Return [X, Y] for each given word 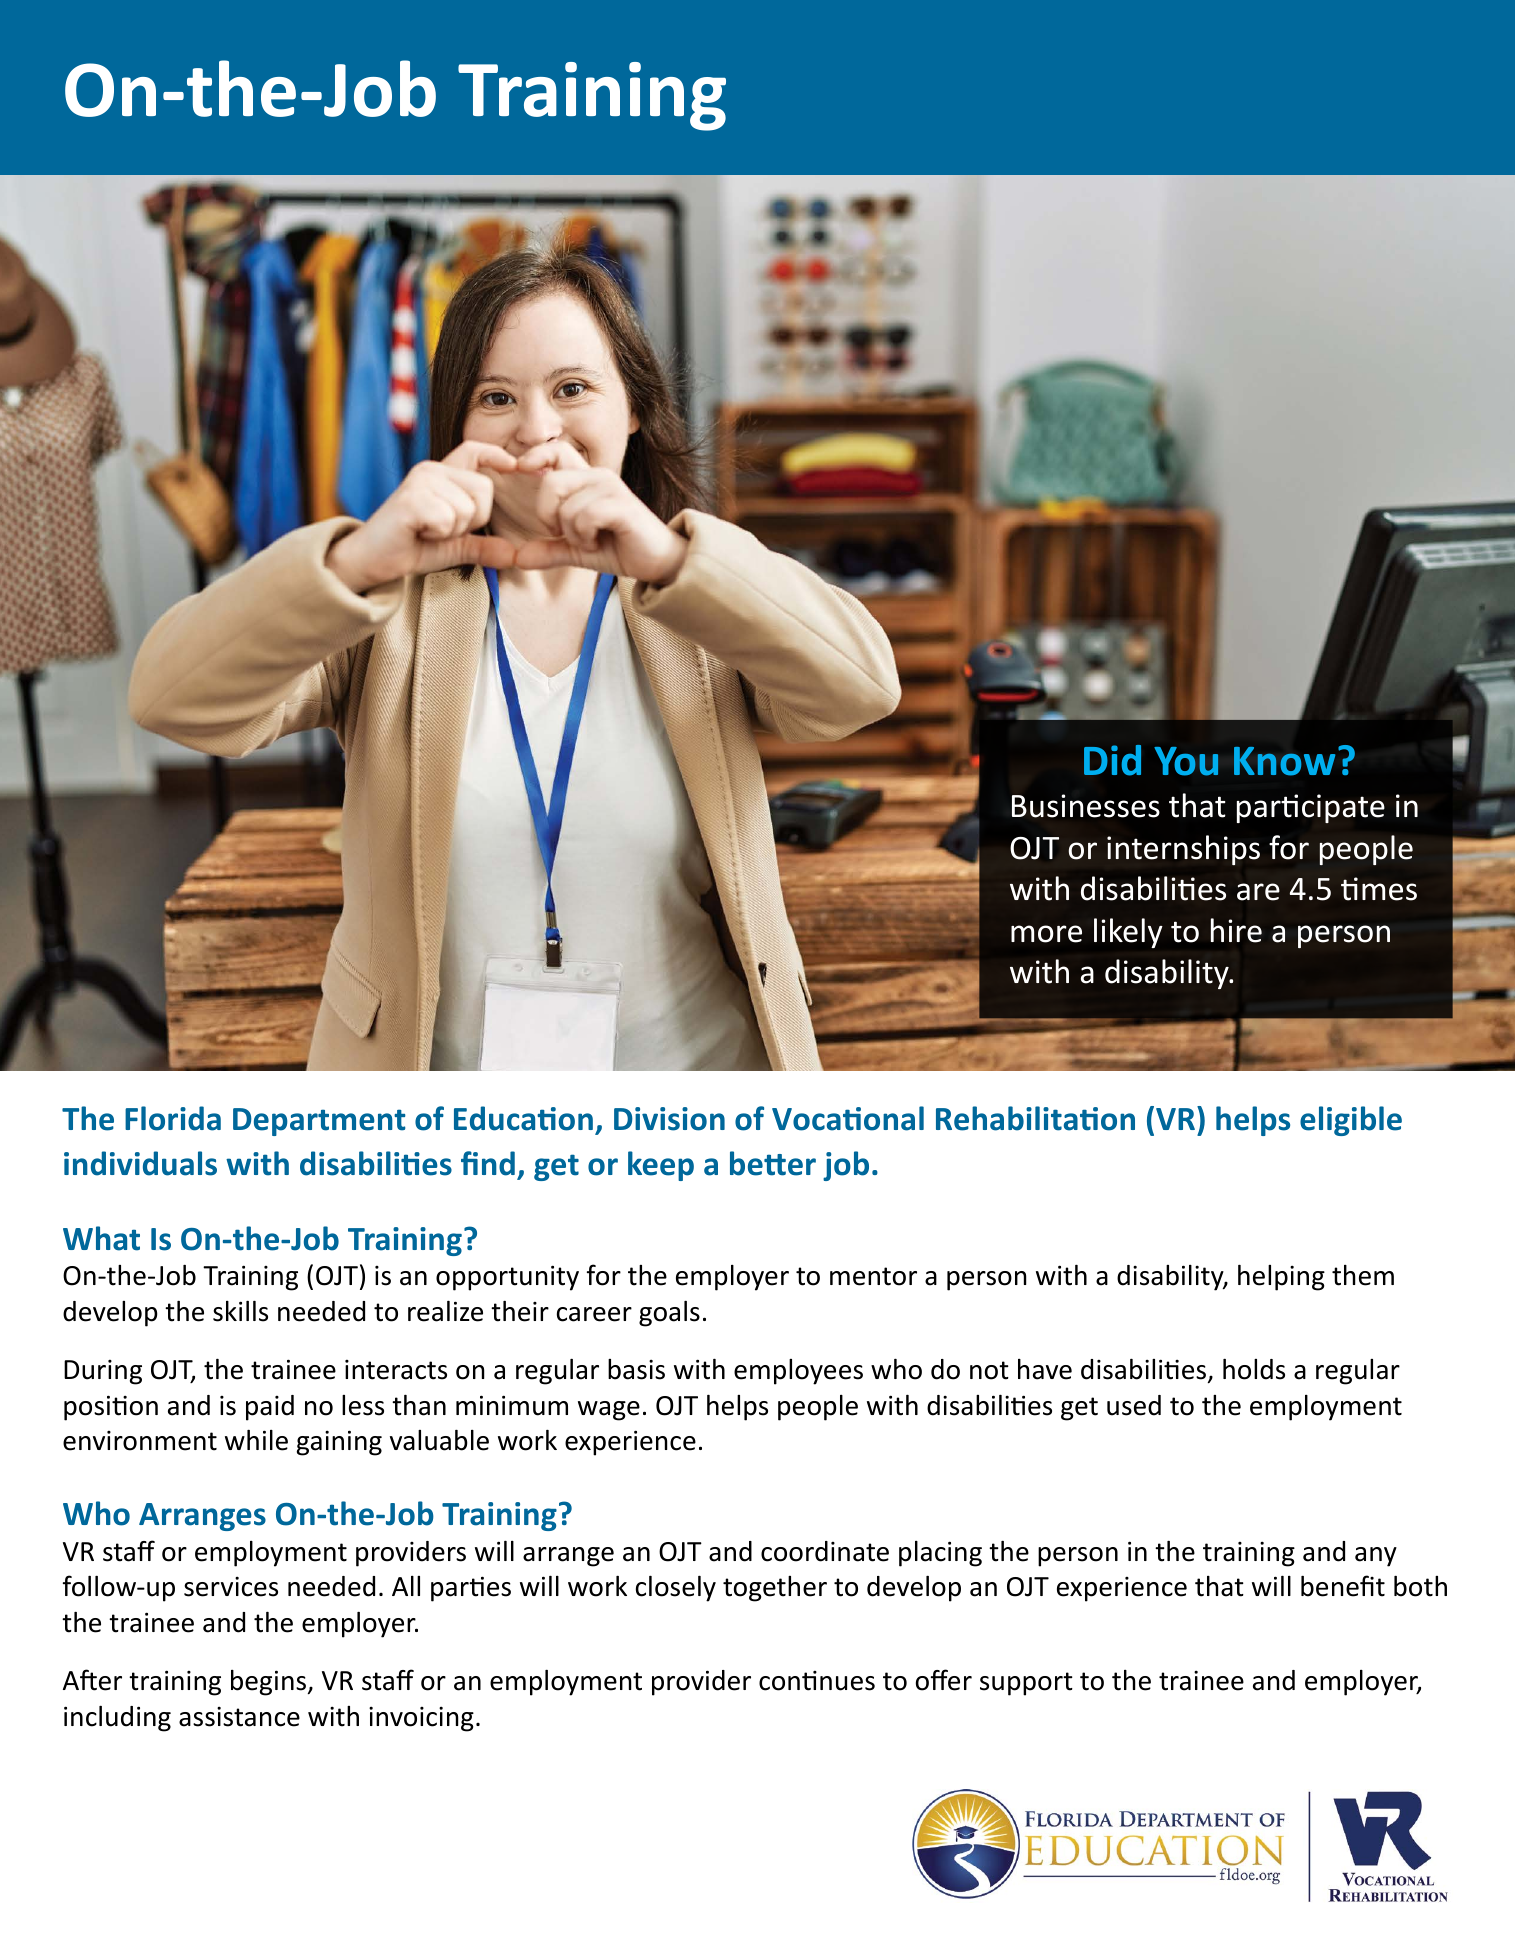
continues [817, 1681]
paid [270, 1408]
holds [1254, 1369]
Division [669, 1119]
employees [798, 1372]
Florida [173, 1118]
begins [268, 1683]
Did [1112, 760]
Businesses [1086, 806]
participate [1311, 808]
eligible [1351, 1121]
